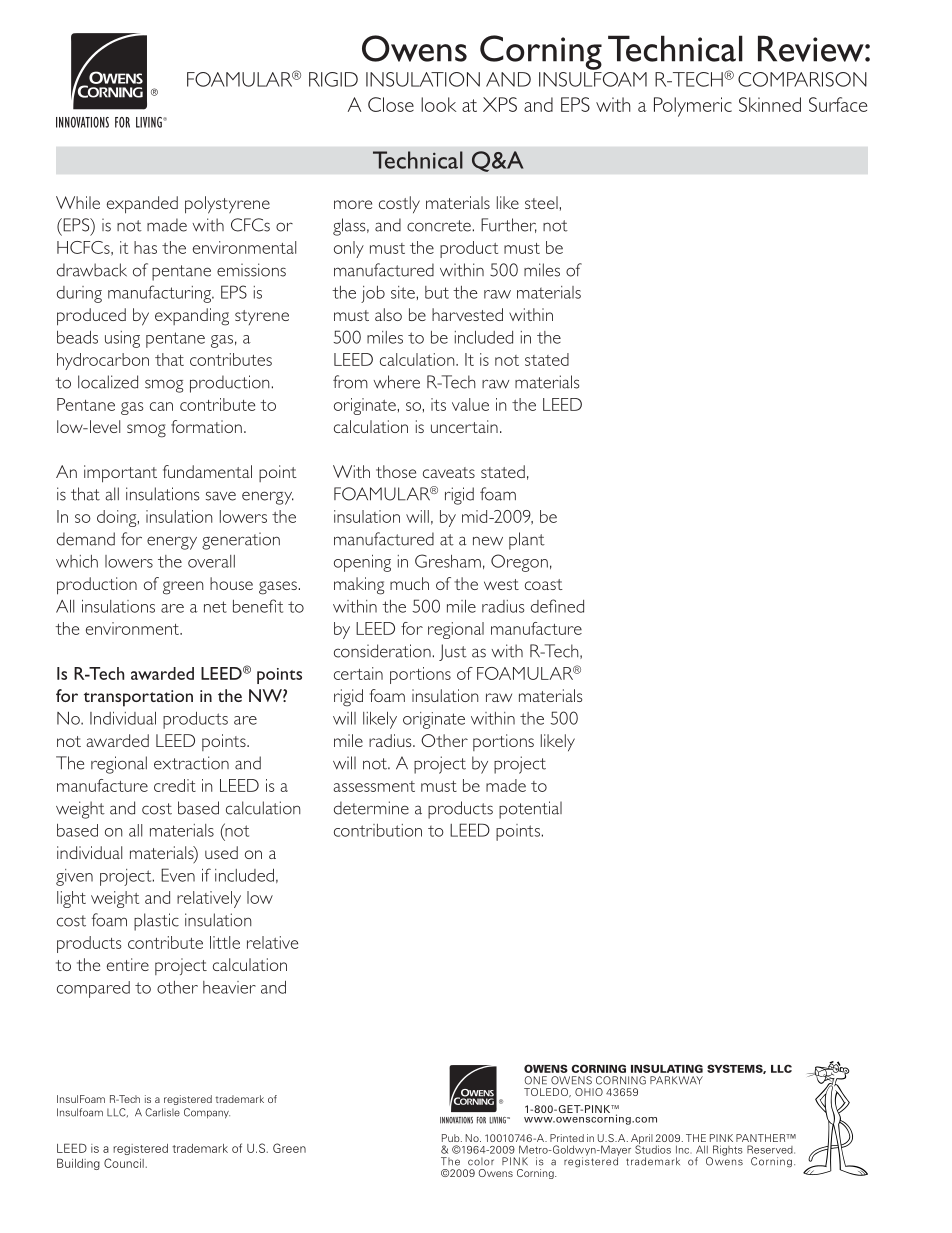 This image has width=952, height=1233. What do you see at coordinates (467, 314) in the image?
I see `harvested` at bounding box center [467, 314].
